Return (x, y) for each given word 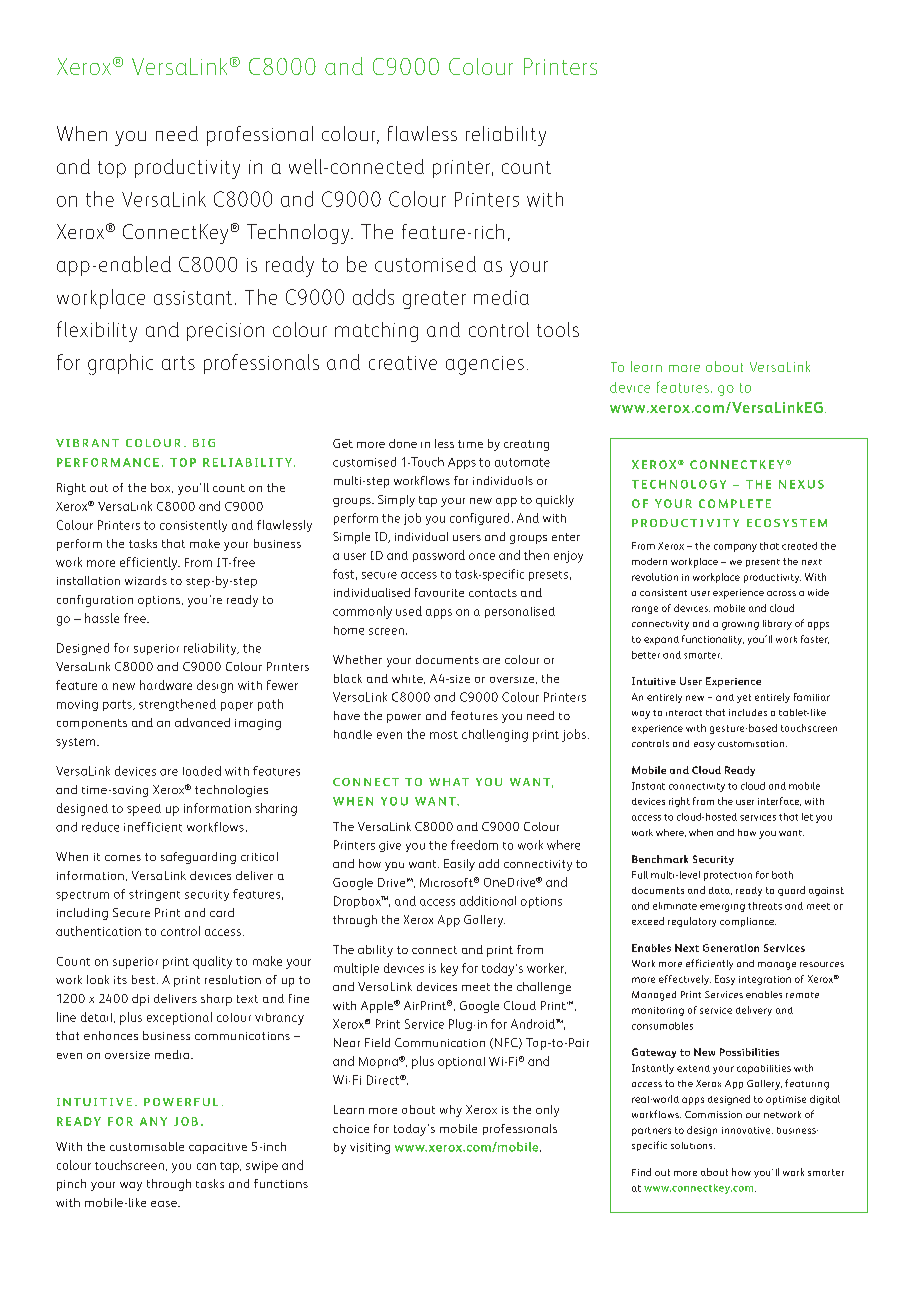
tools (558, 329)
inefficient (153, 827)
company (735, 548)
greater (434, 300)
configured (479, 519)
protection (728, 876)
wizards (146, 580)
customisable (147, 1146)
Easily (459, 865)
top (112, 169)
